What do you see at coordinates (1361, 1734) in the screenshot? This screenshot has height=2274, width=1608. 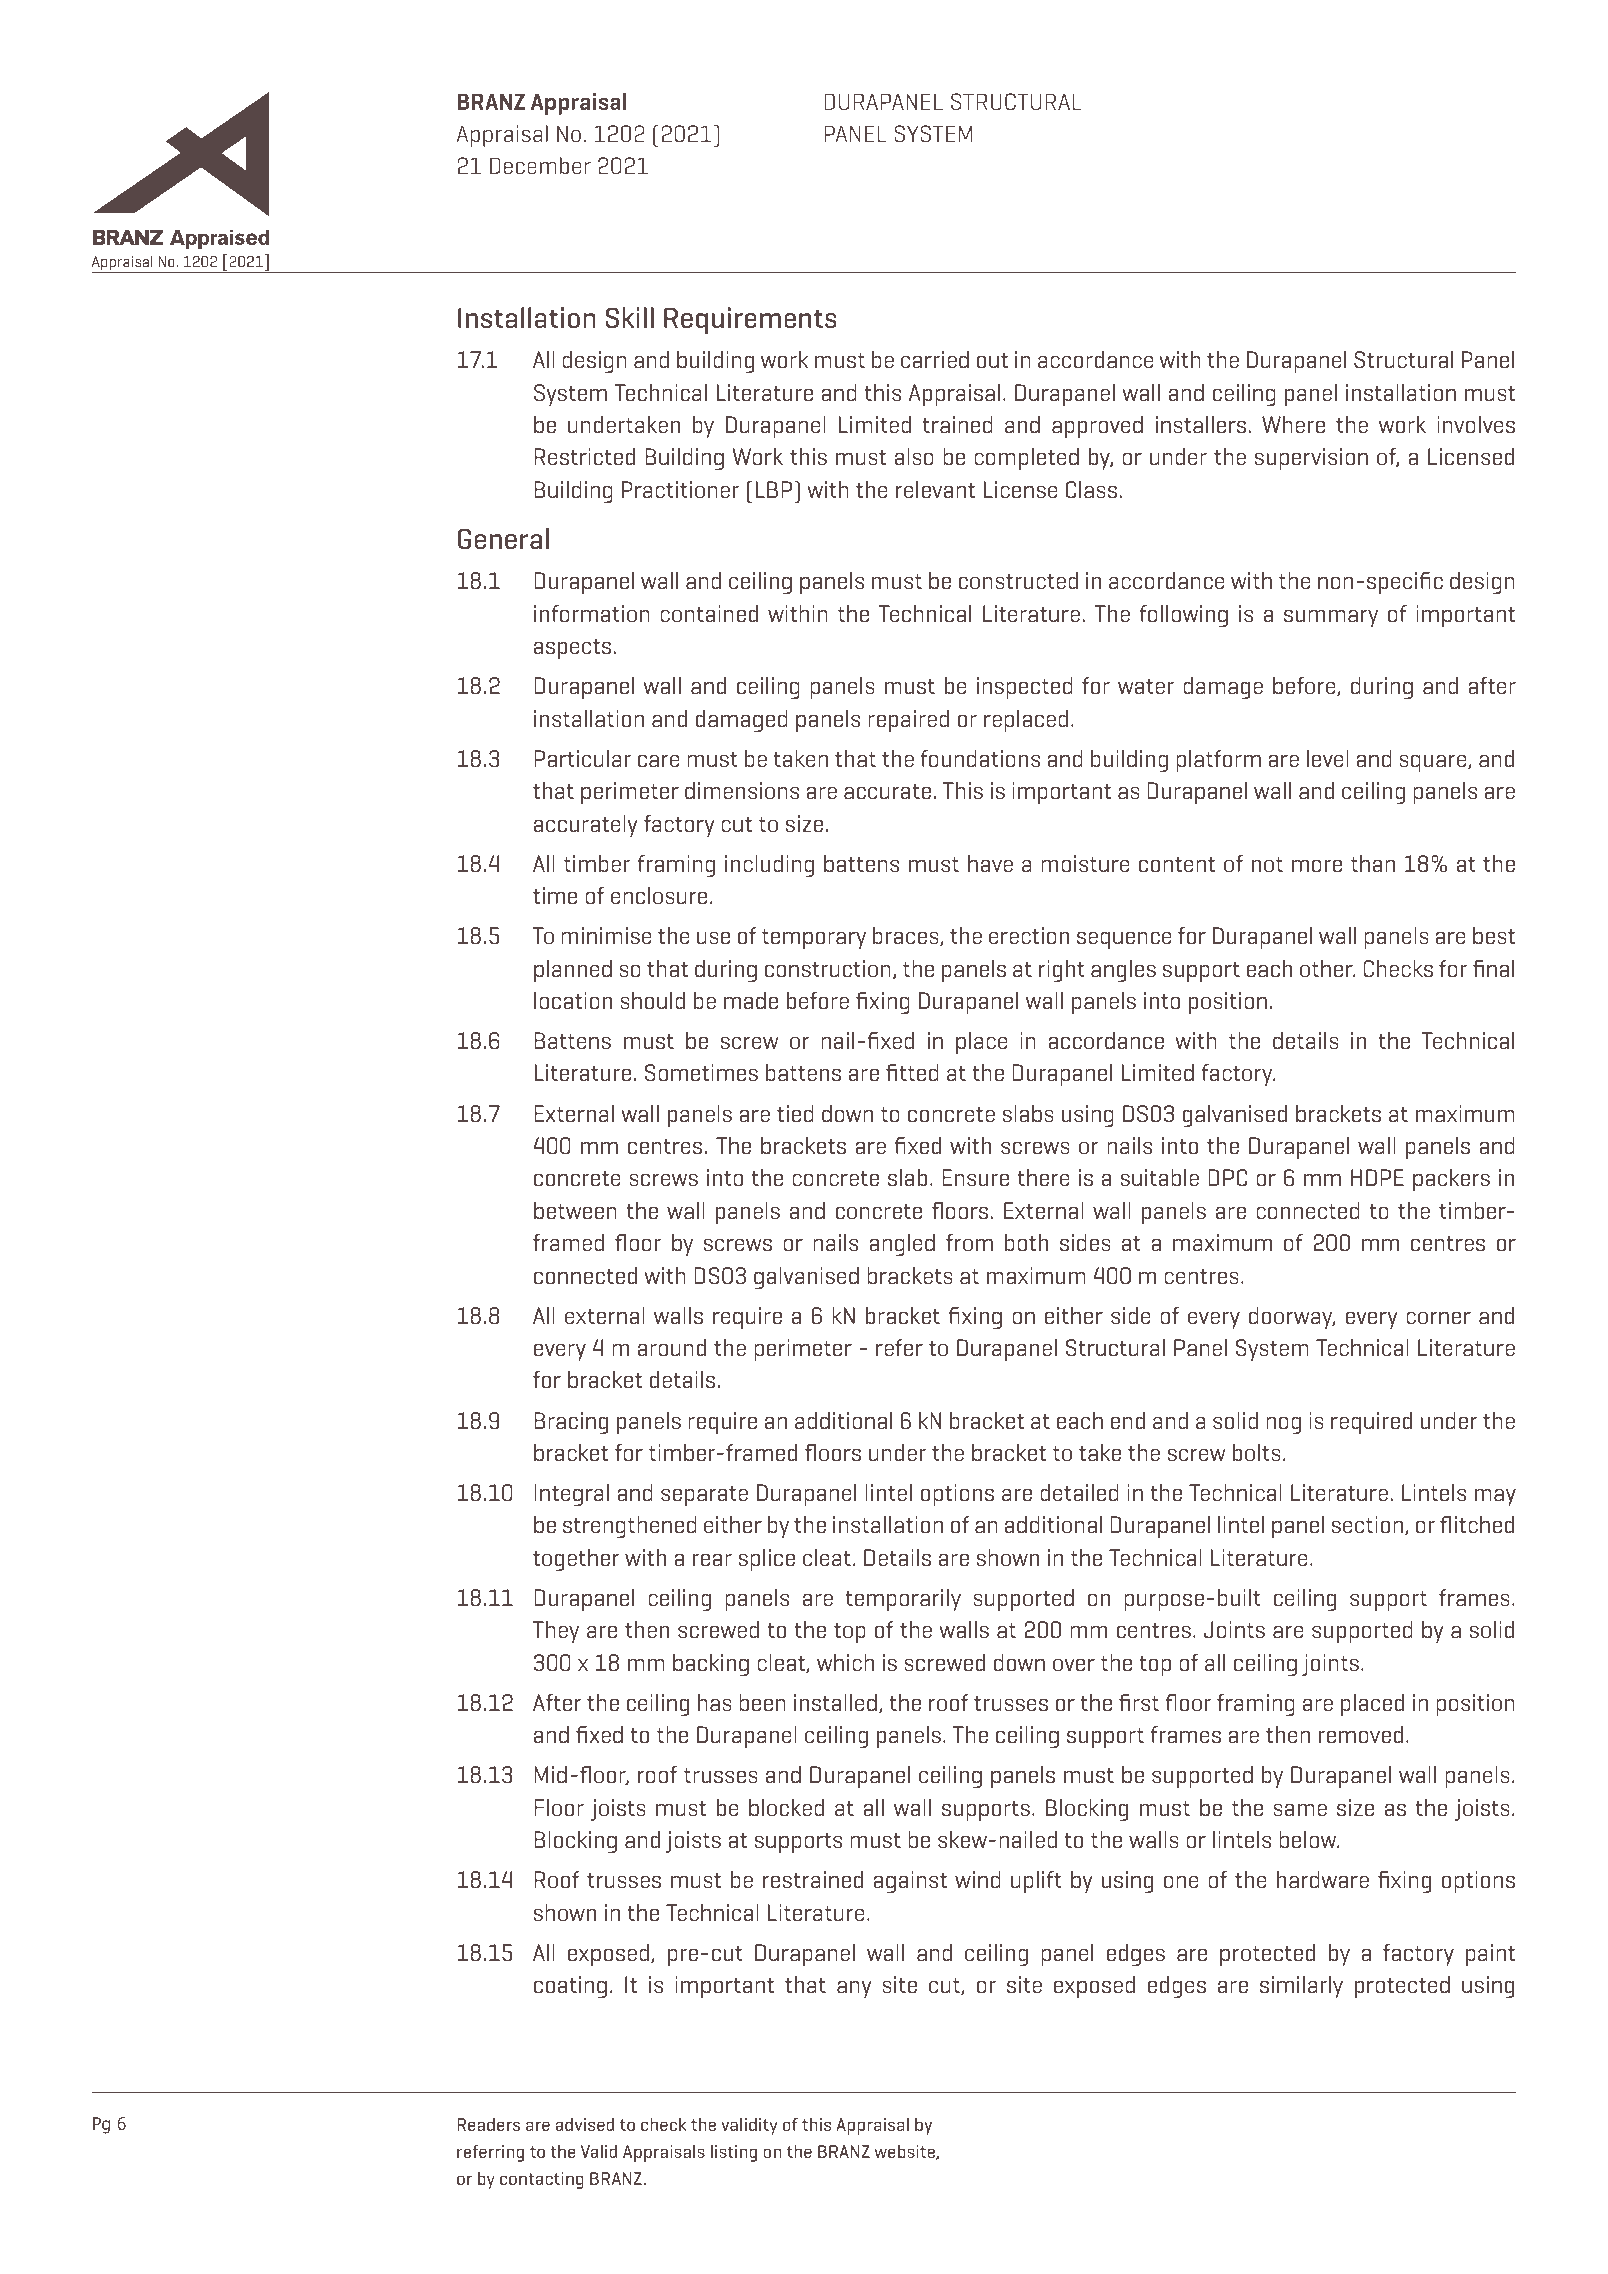 I see `removed` at bounding box center [1361, 1734].
